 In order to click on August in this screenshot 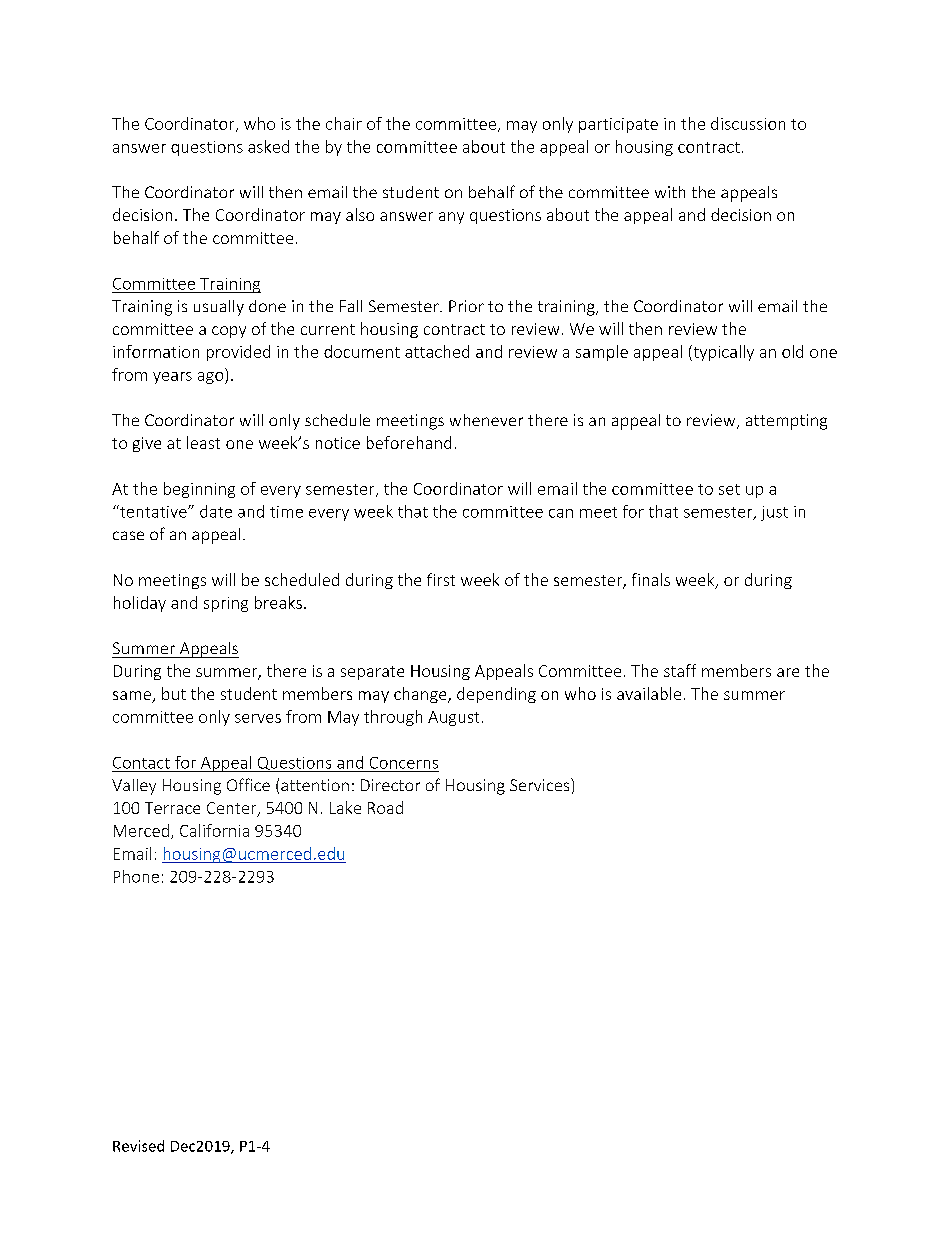, I will do `click(453, 718)`.
